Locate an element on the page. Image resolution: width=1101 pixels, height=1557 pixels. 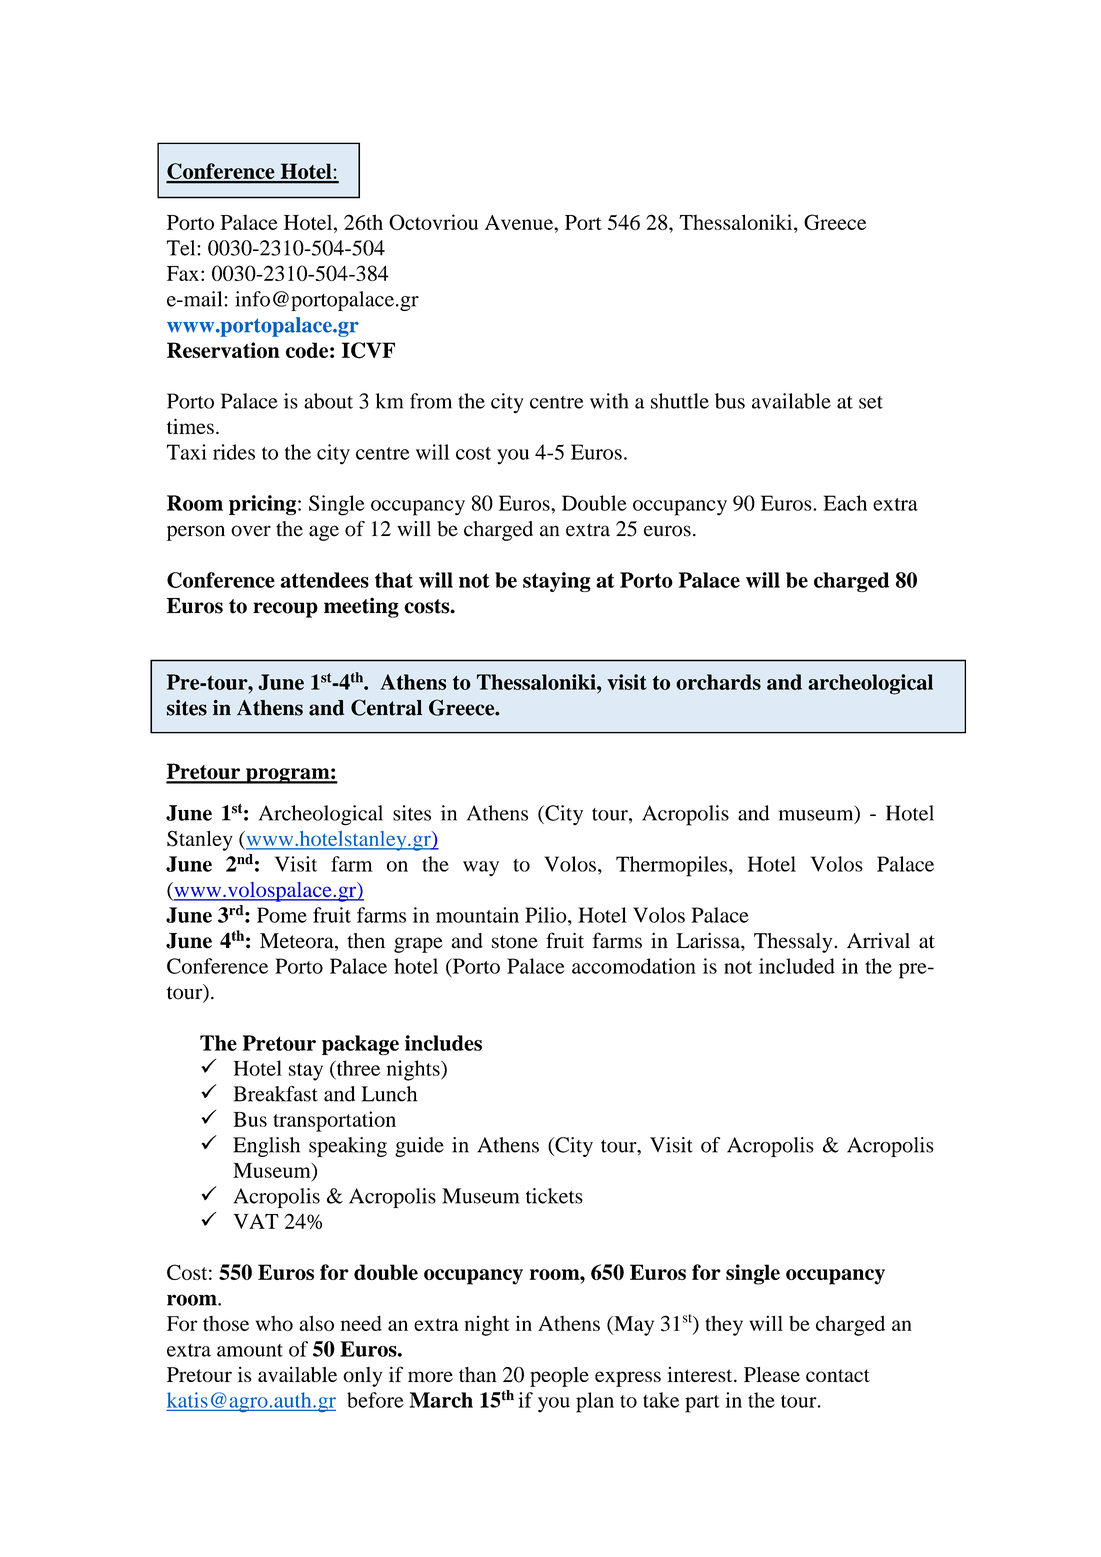
included is located at coordinates (797, 966).
